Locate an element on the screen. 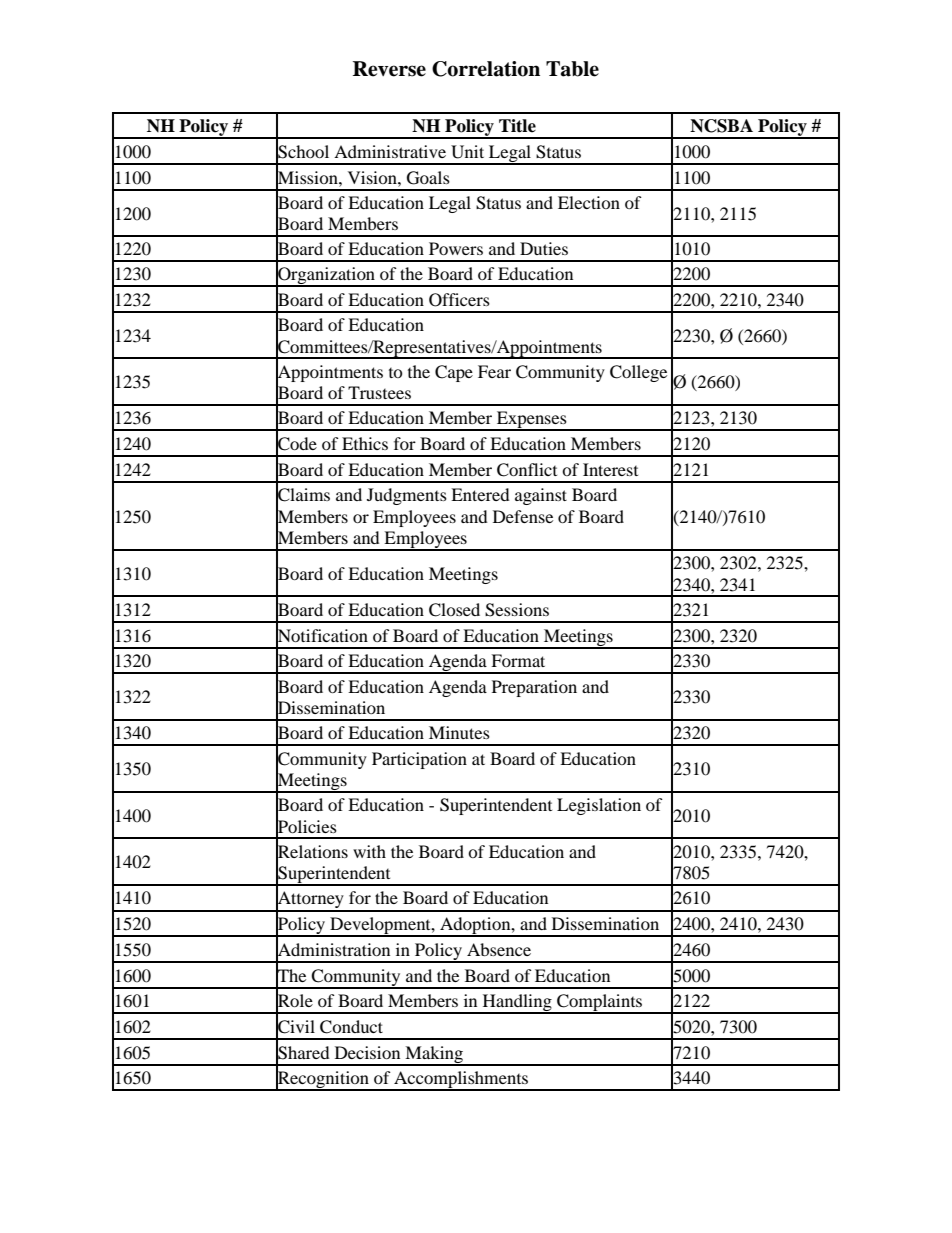  Fear is located at coordinates (494, 371).
